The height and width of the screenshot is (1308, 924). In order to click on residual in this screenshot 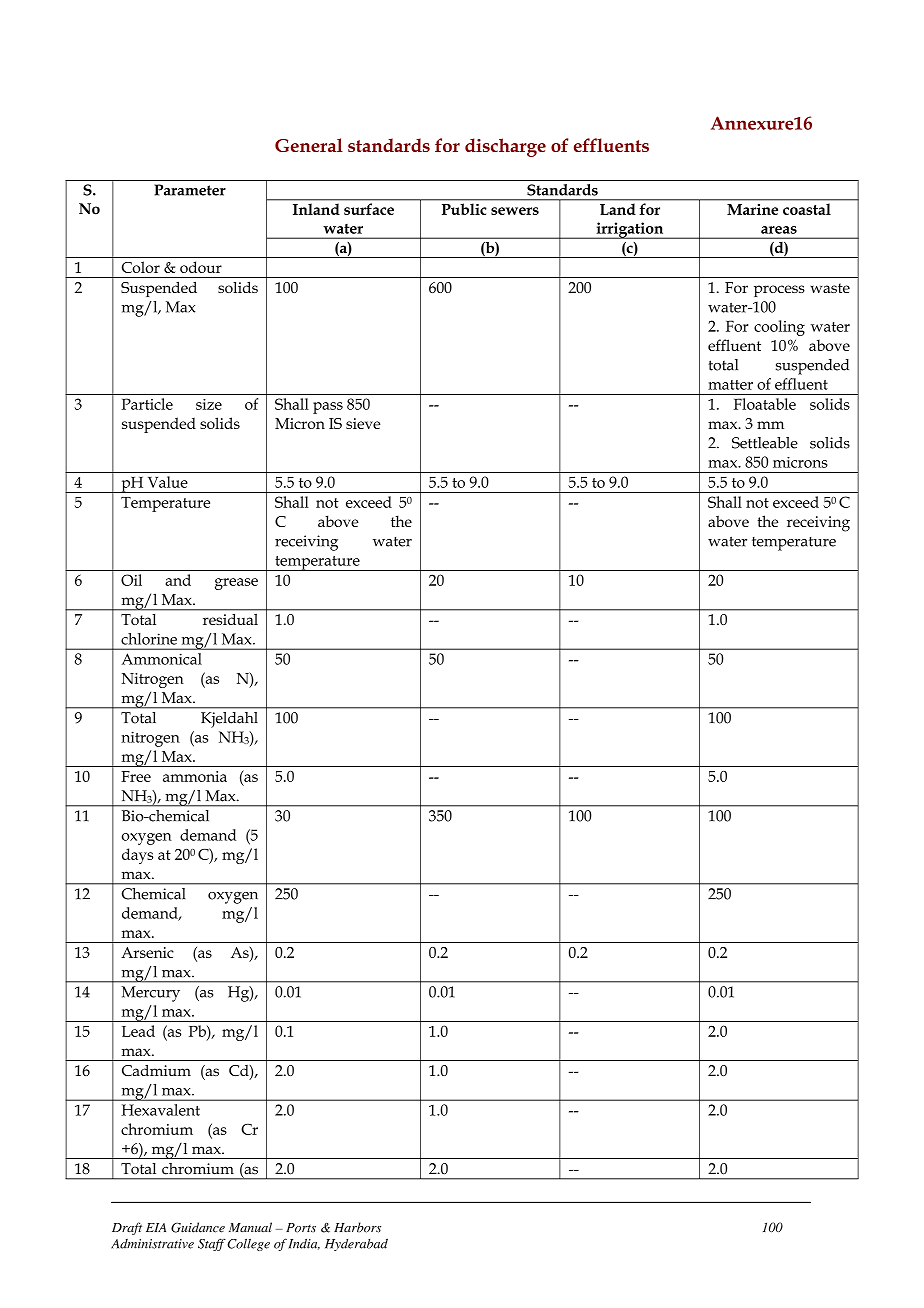, I will do `click(230, 619)`.
